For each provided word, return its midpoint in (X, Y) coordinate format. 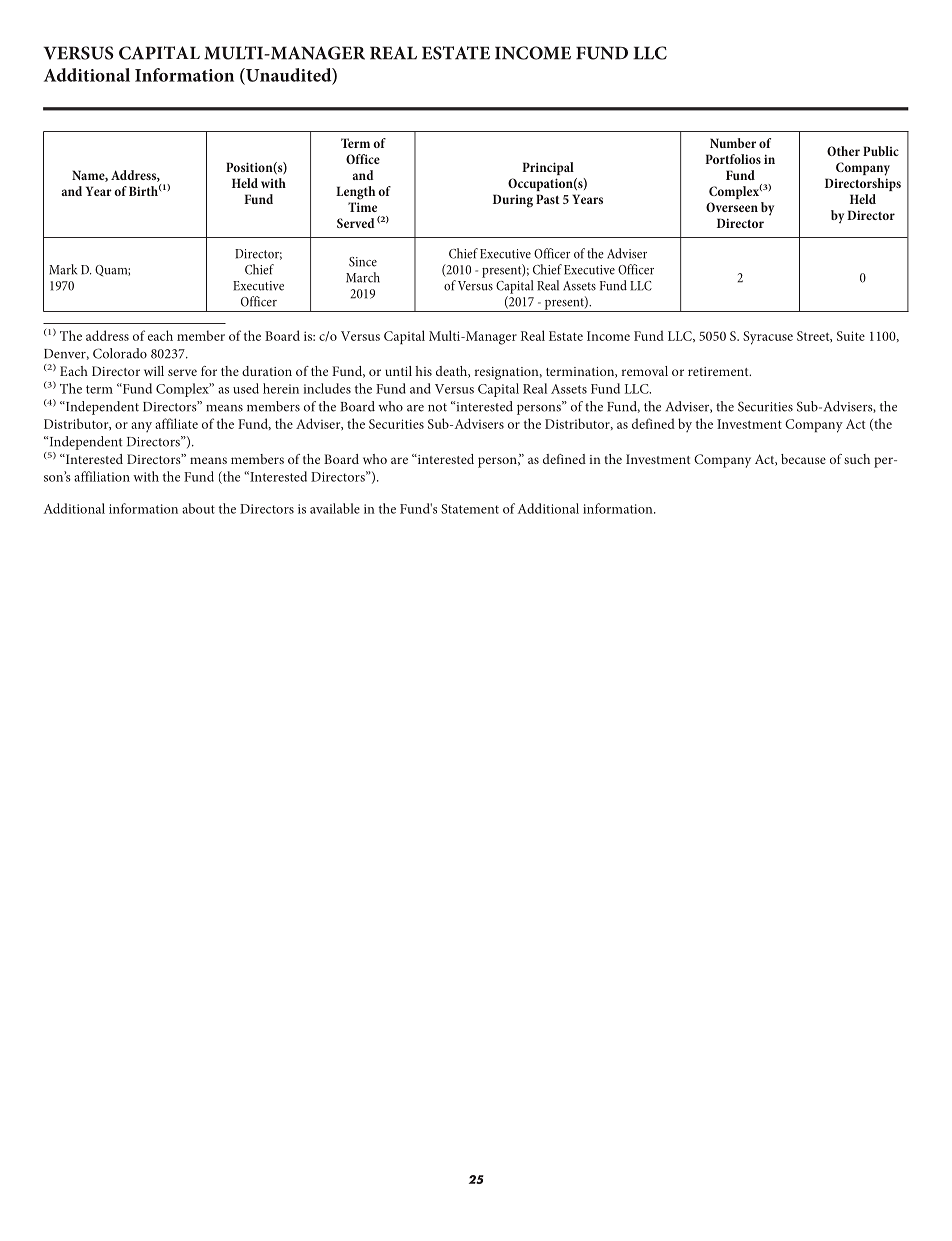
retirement (719, 371)
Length (355, 193)
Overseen (732, 207)
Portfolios (733, 159)
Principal (548, 168)
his (424, 371)
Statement (470, 509)
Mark (63, 269)
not (437, 407)
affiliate (176, 423)
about (198, 508)
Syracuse (768, 338)
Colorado (120, 353)
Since (363, 262)
